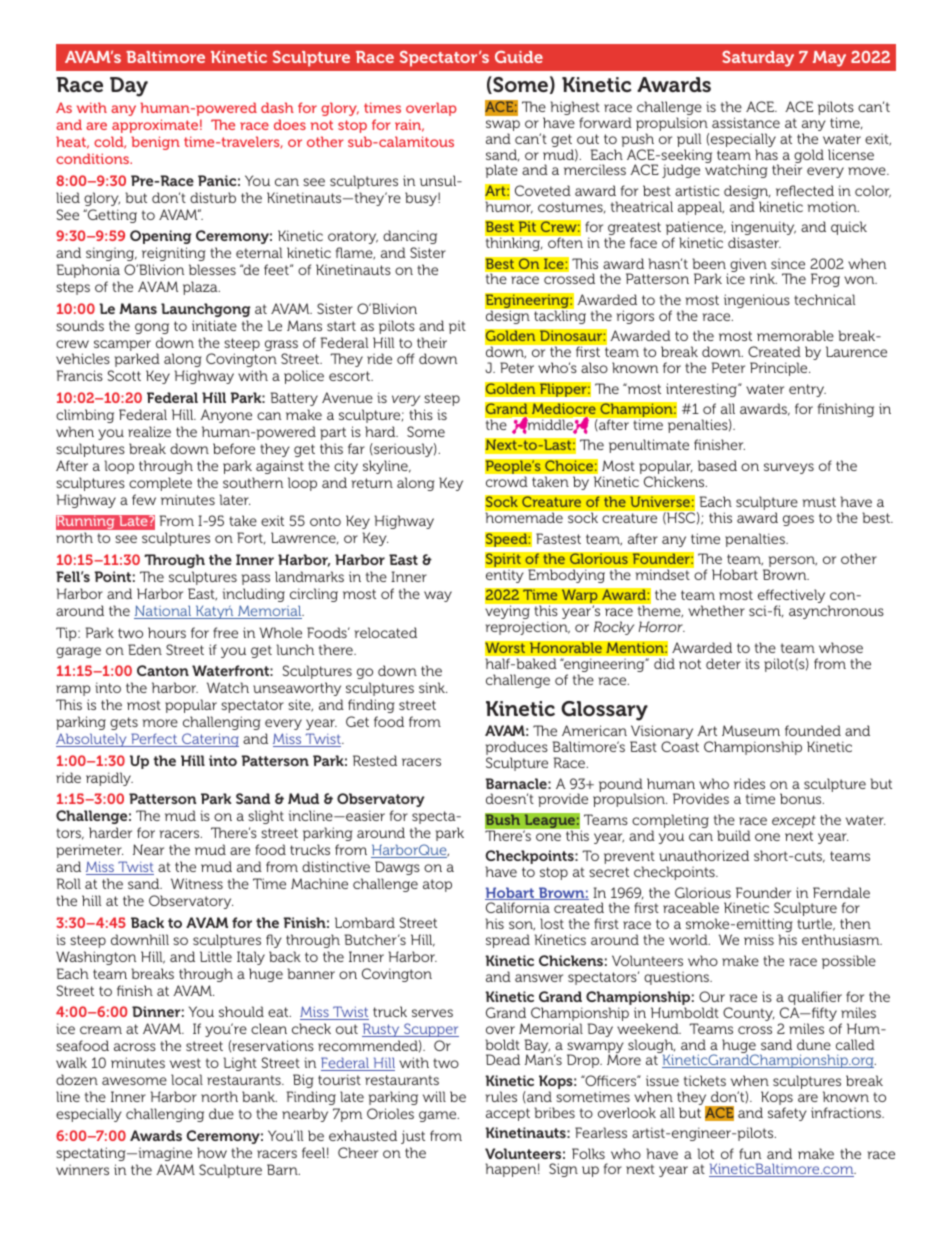  What do you see at coordinates (758, 59) in the image?
I see `Saturday` at bounding box center [758, 59].
